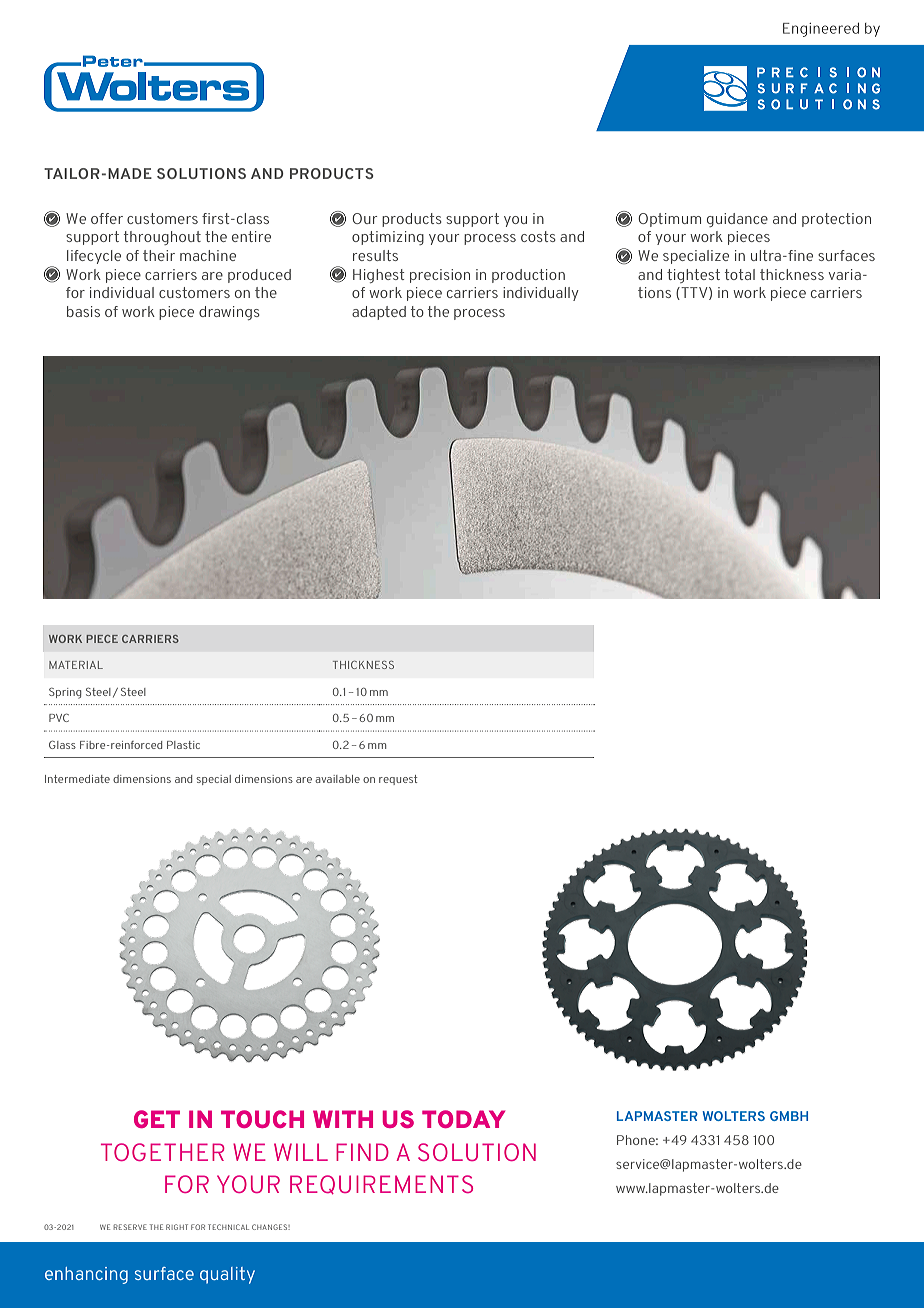  I want to click on precision, so click(440, 276).
